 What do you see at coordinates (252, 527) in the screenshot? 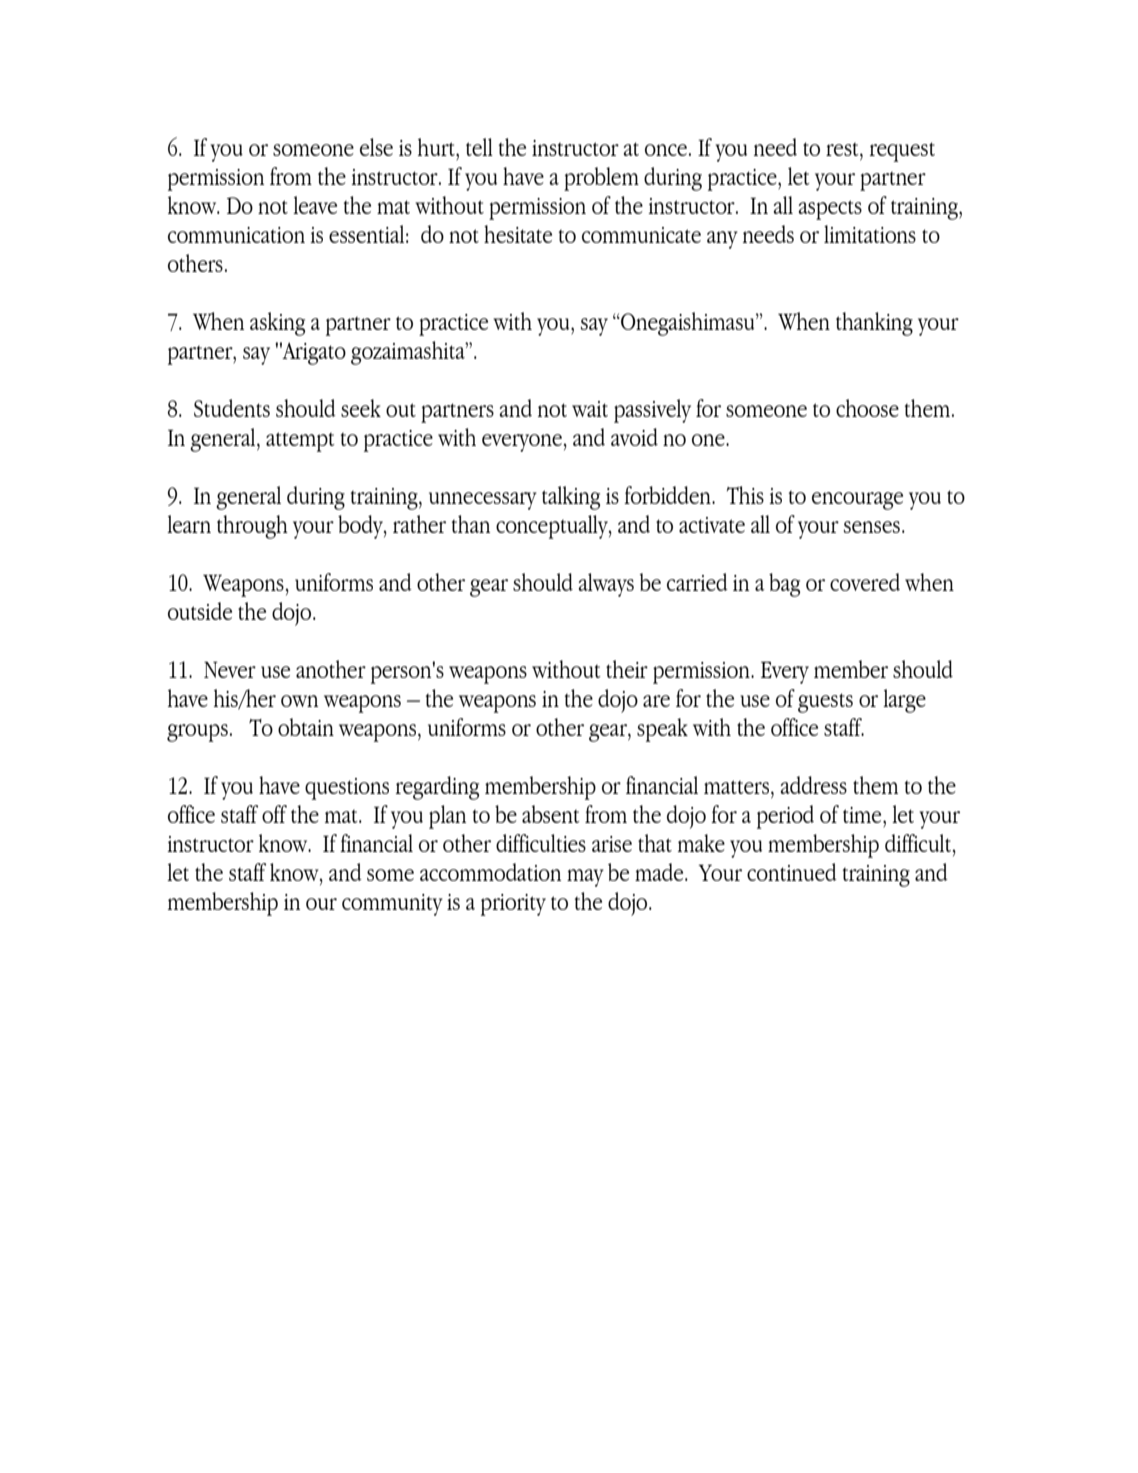
I see `through` at bounding box center [252, 527].
